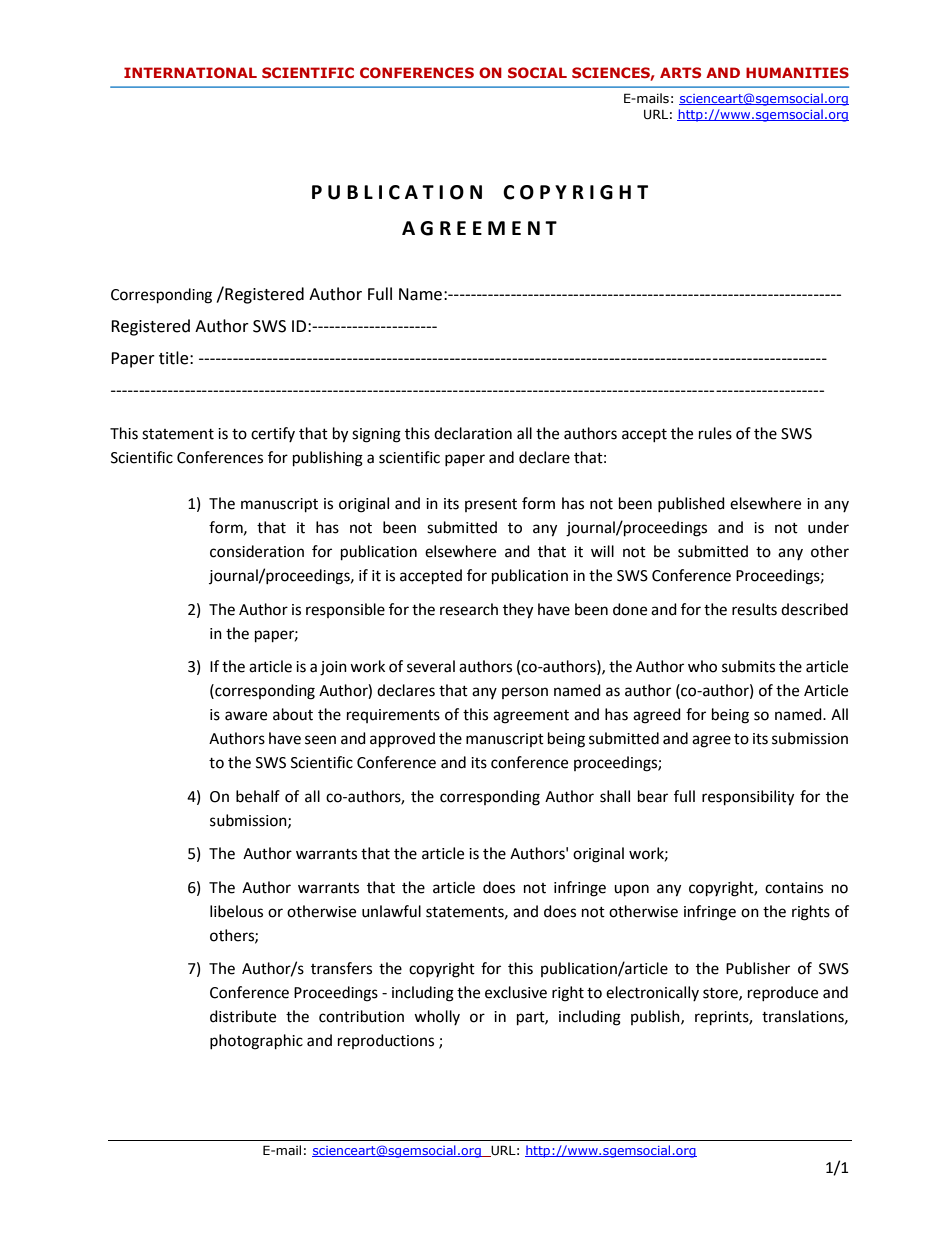 This screenshot has height=1233, width=952. I want to click on present, so click(491, 505).
